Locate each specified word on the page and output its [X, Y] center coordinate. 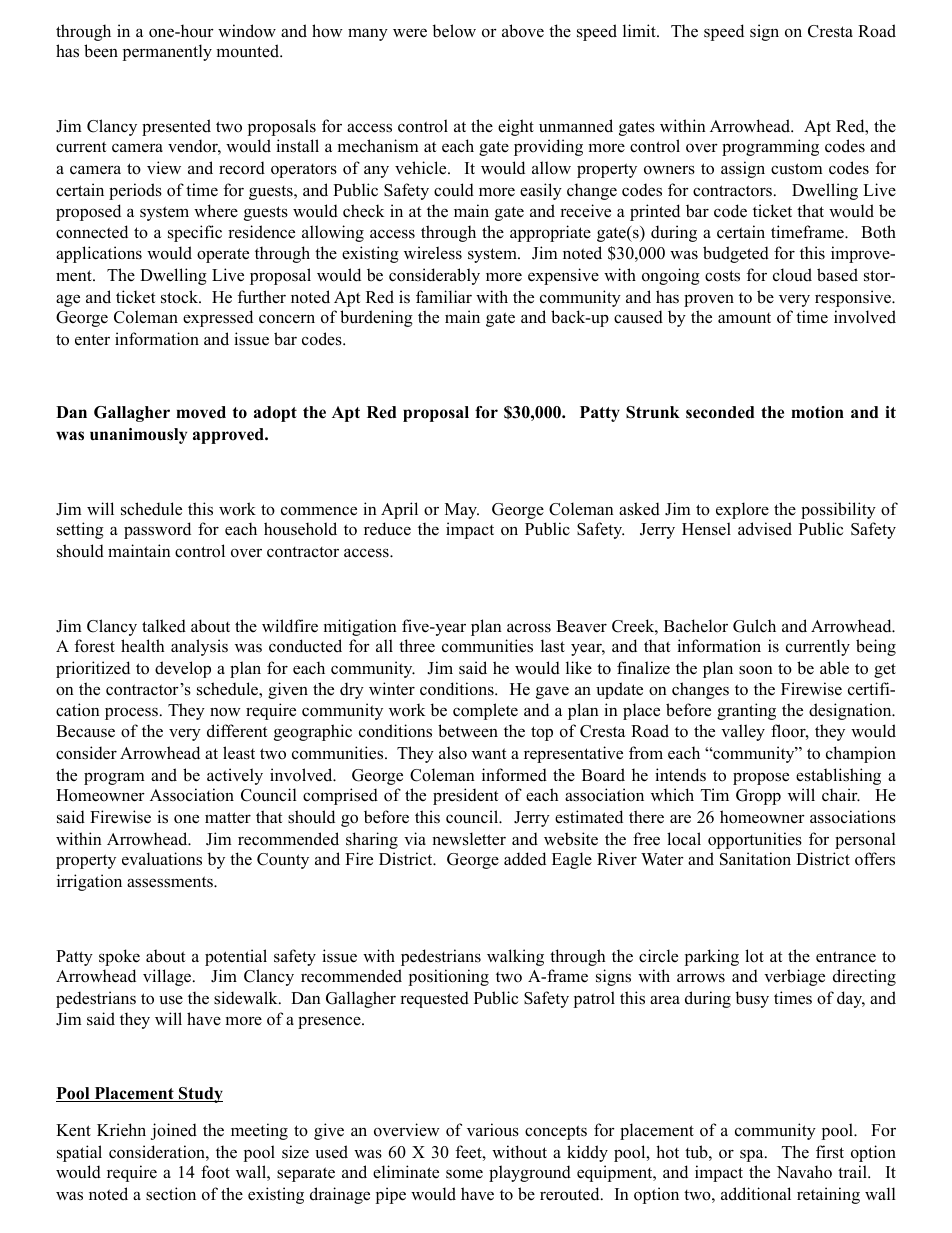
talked [164, 626]
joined [174, 1131]
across [529, 628]
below [454, 31]
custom [797, 169]
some [464, 1174]
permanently [167, 52]
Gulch [754, 626]
